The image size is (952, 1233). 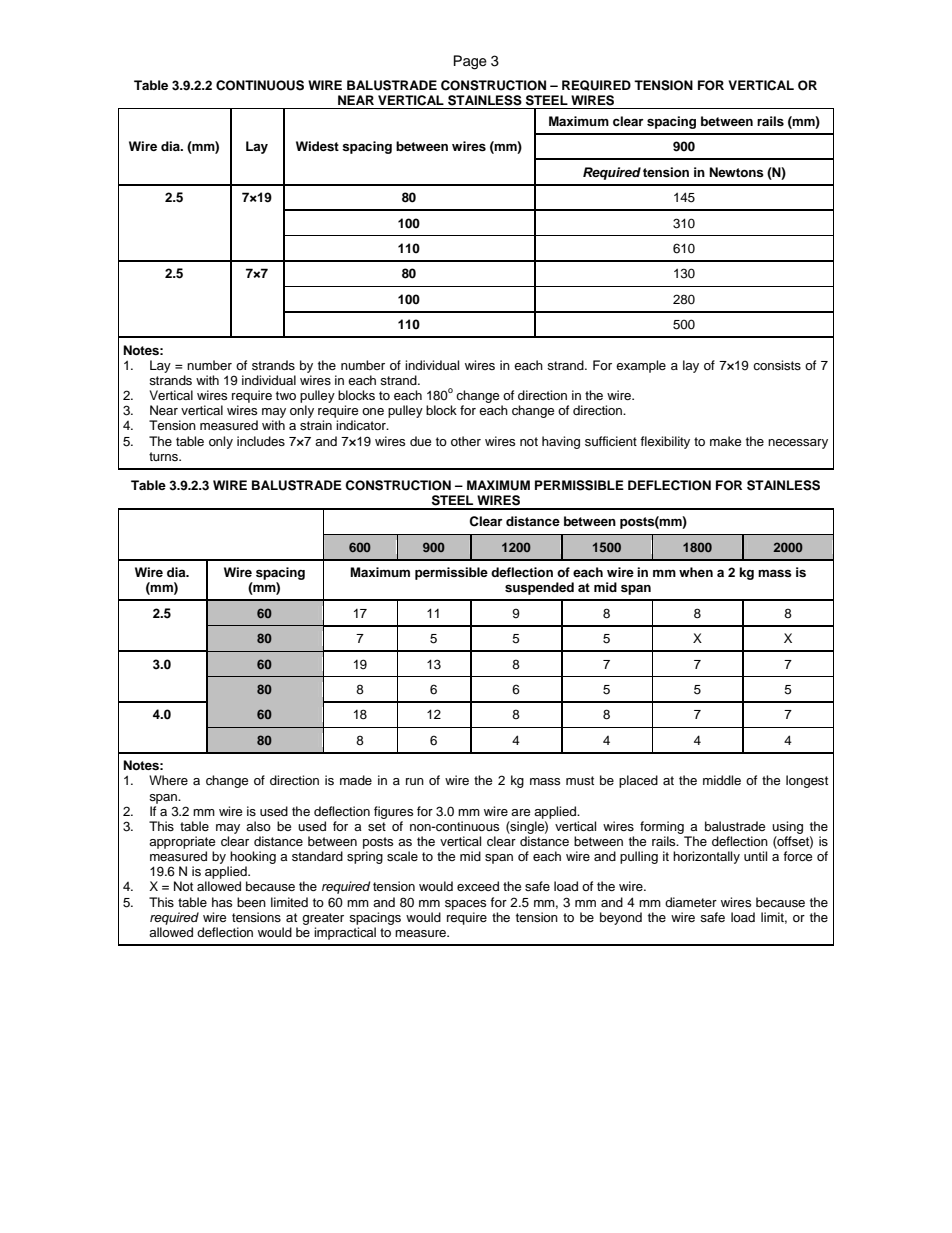 What do you see at coordinates (725, 441) in the screenshot?
I see `make` at bounding box center [725, 441].
